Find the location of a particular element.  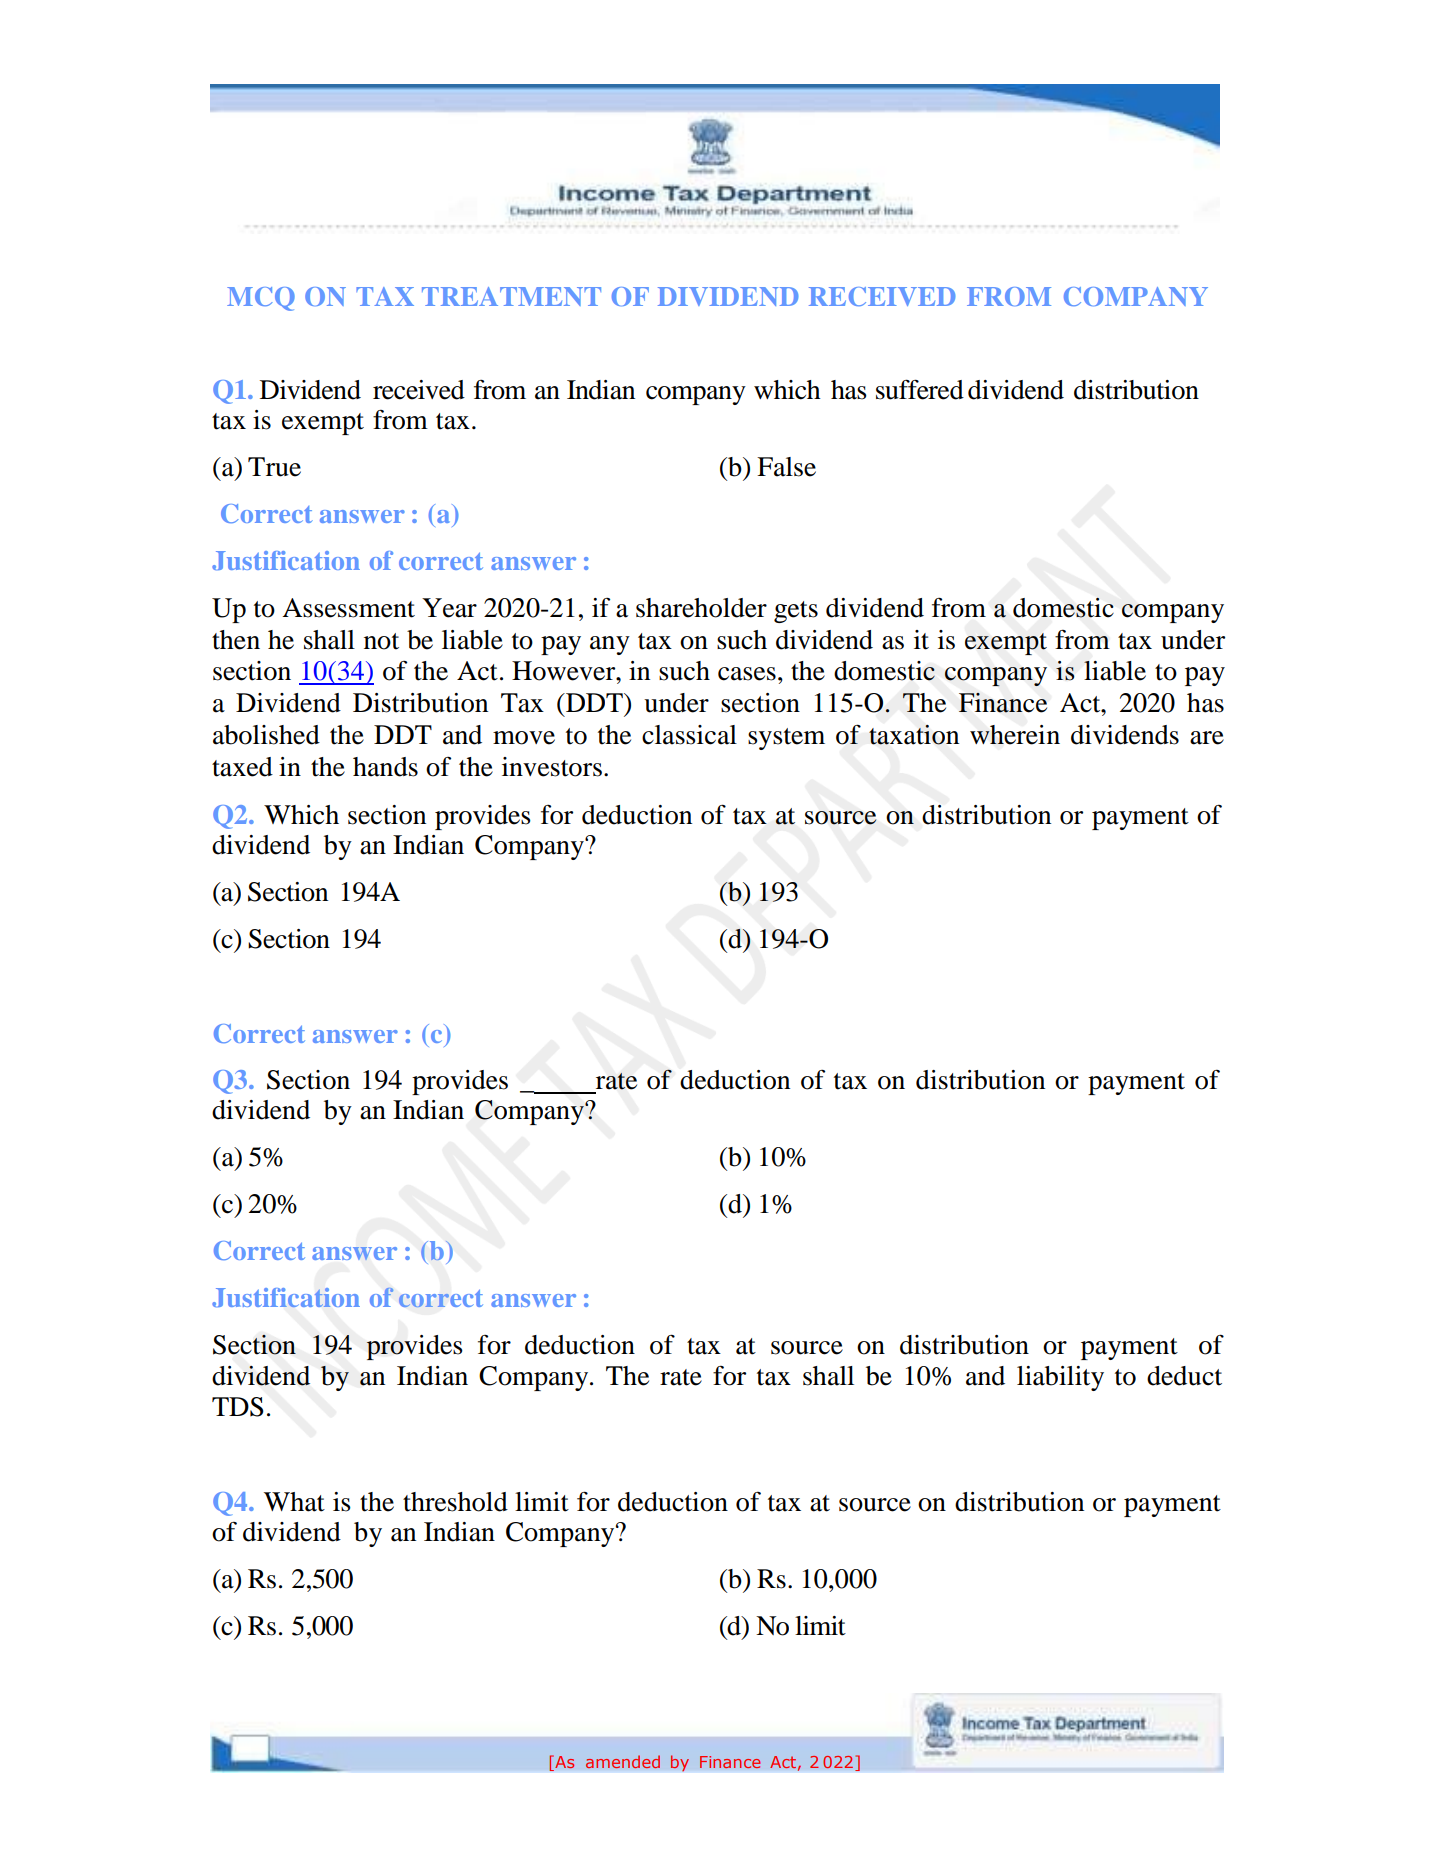

liability is located at coordinates (1060, 1378).
